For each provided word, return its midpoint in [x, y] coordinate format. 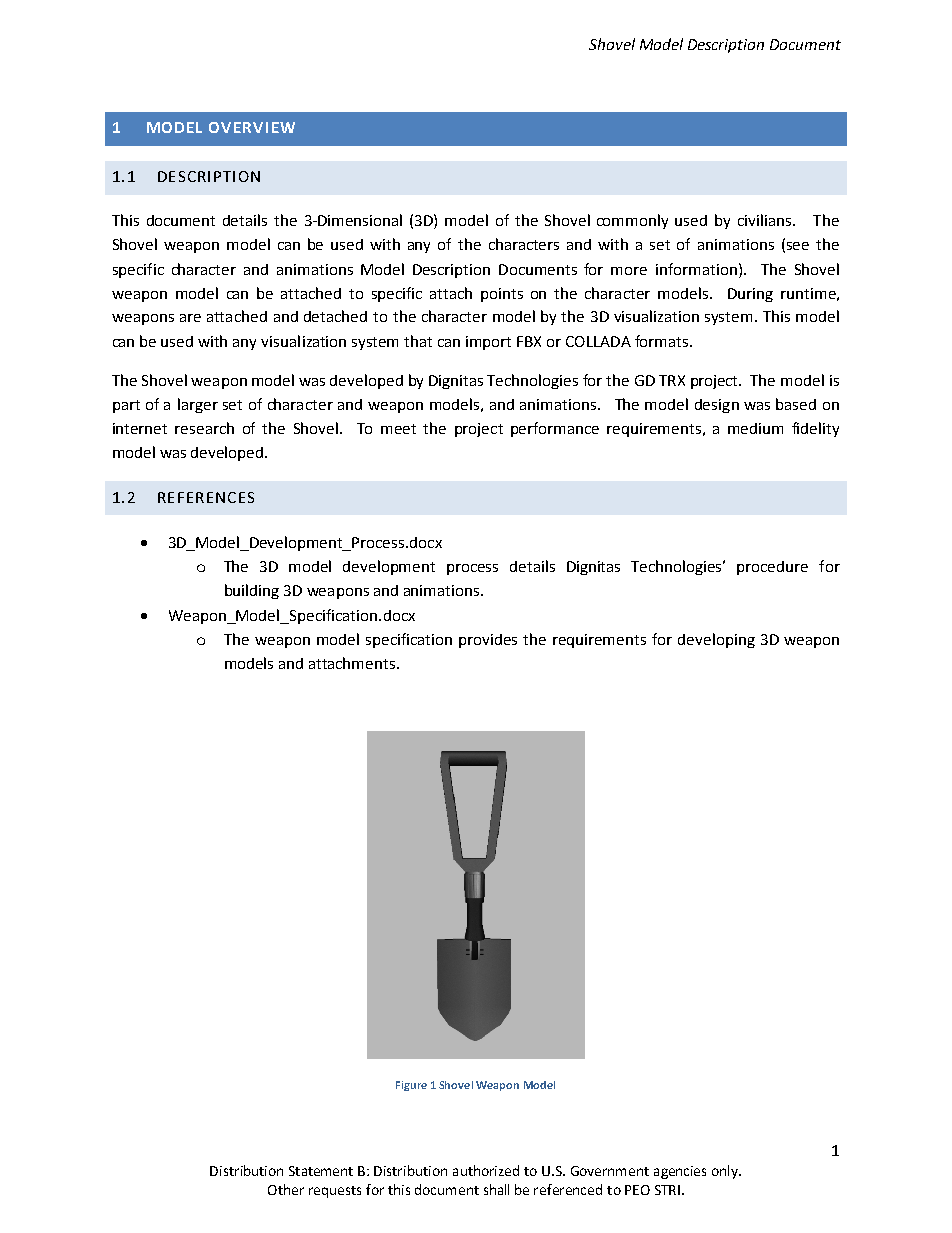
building [252, 591]
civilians [766, 220]
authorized [486, 1170]
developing [716, 640]
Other [286, 1189]
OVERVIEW [252, 127]
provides [488, 641]
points [502, 295]
